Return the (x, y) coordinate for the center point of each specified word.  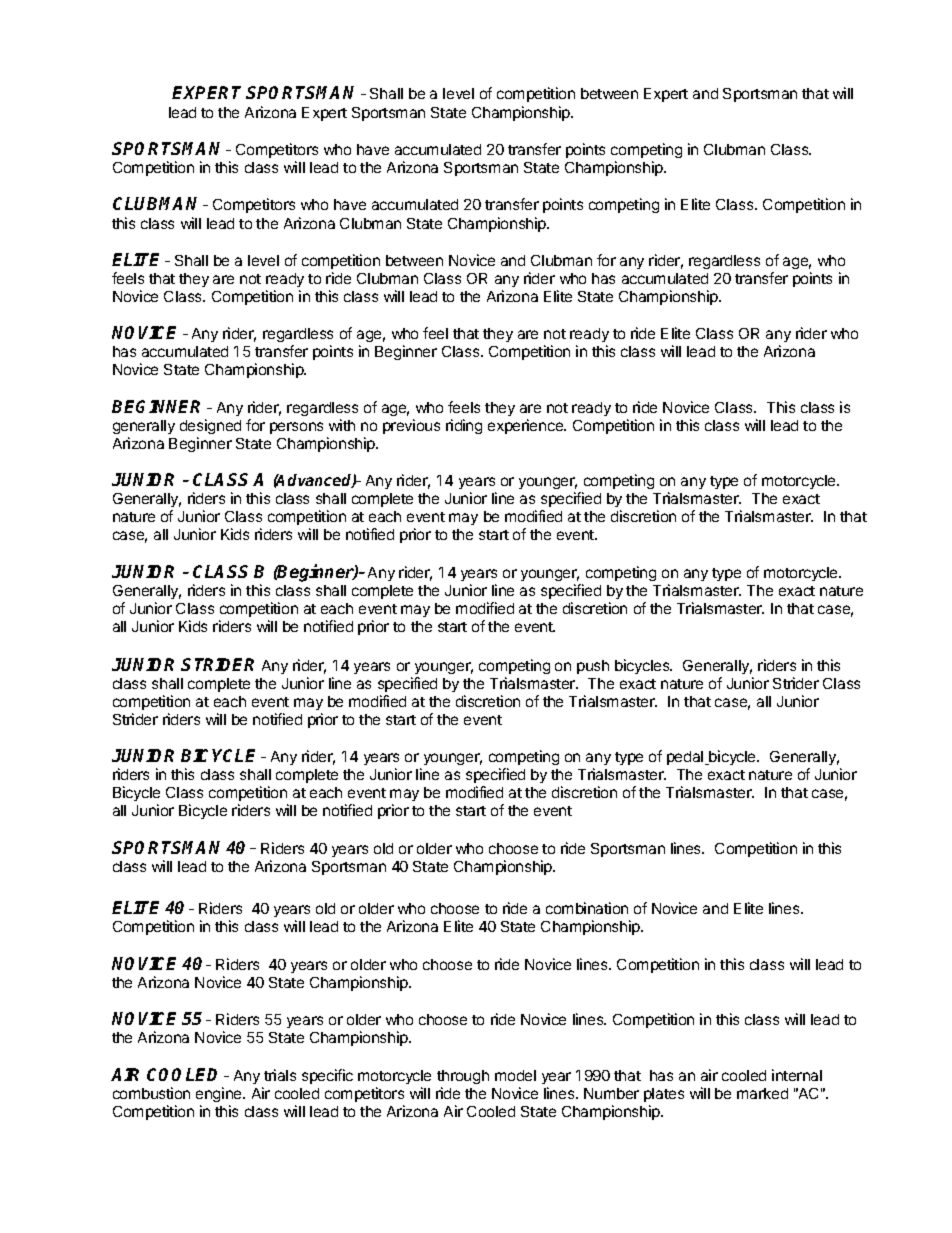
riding (464, 426)
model (515, 1075)
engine (220, 1094)
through (463, 1077)
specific (327, 1076)
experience (527, 426)
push (593, 667)
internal (797, 1075)
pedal (686, 758)
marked (762, 1093)
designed (210, 426)
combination (587, 908)
